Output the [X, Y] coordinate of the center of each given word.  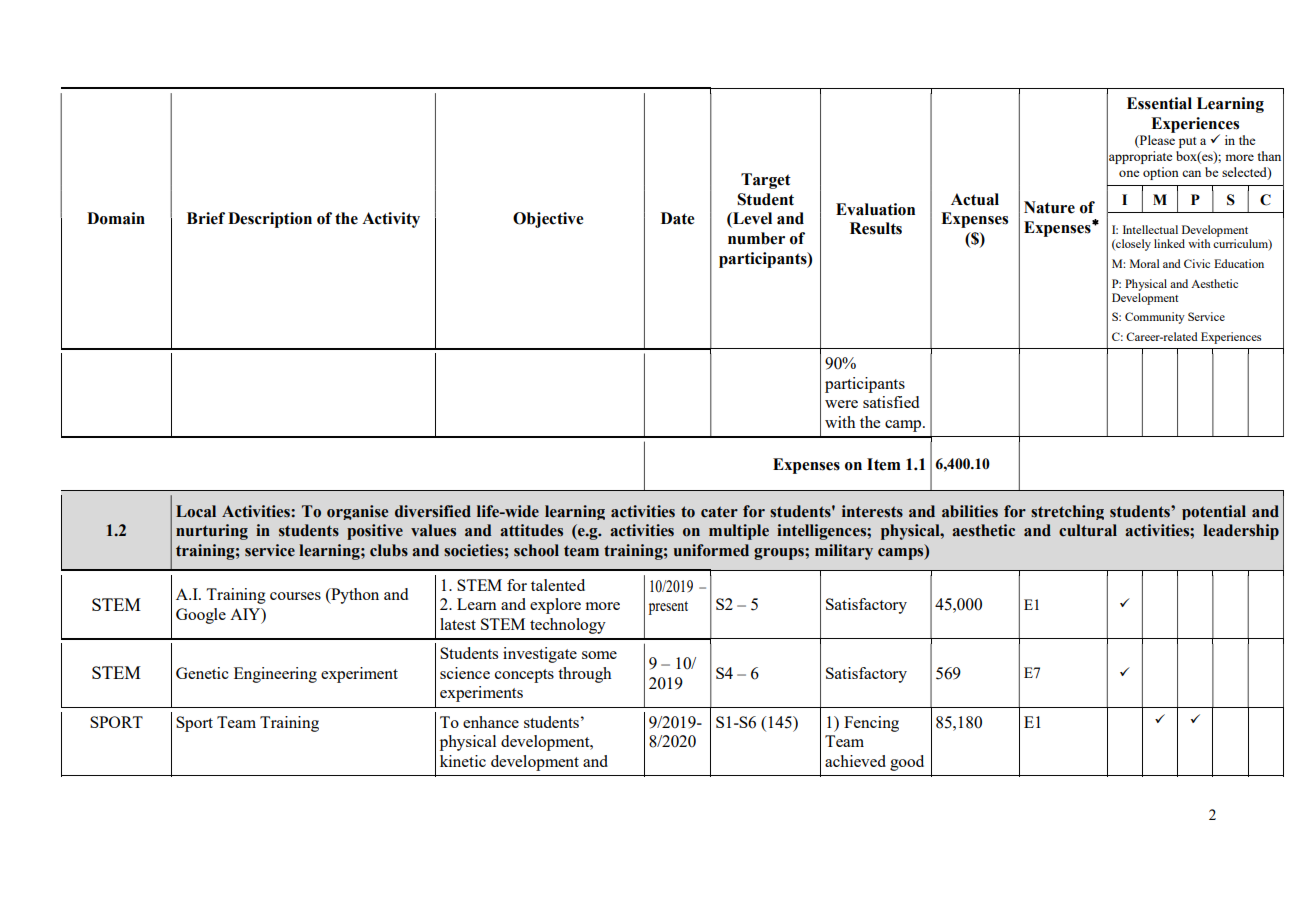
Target [766, 181]
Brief [206, 218]
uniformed [711, 550]
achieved [855, 761]
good [907, 763]
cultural [1088, 530]
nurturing [212, 532]
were [841, 404]
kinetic [463, 761]
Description [270, 220]
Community [1155, 318]
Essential [1159, 103]
